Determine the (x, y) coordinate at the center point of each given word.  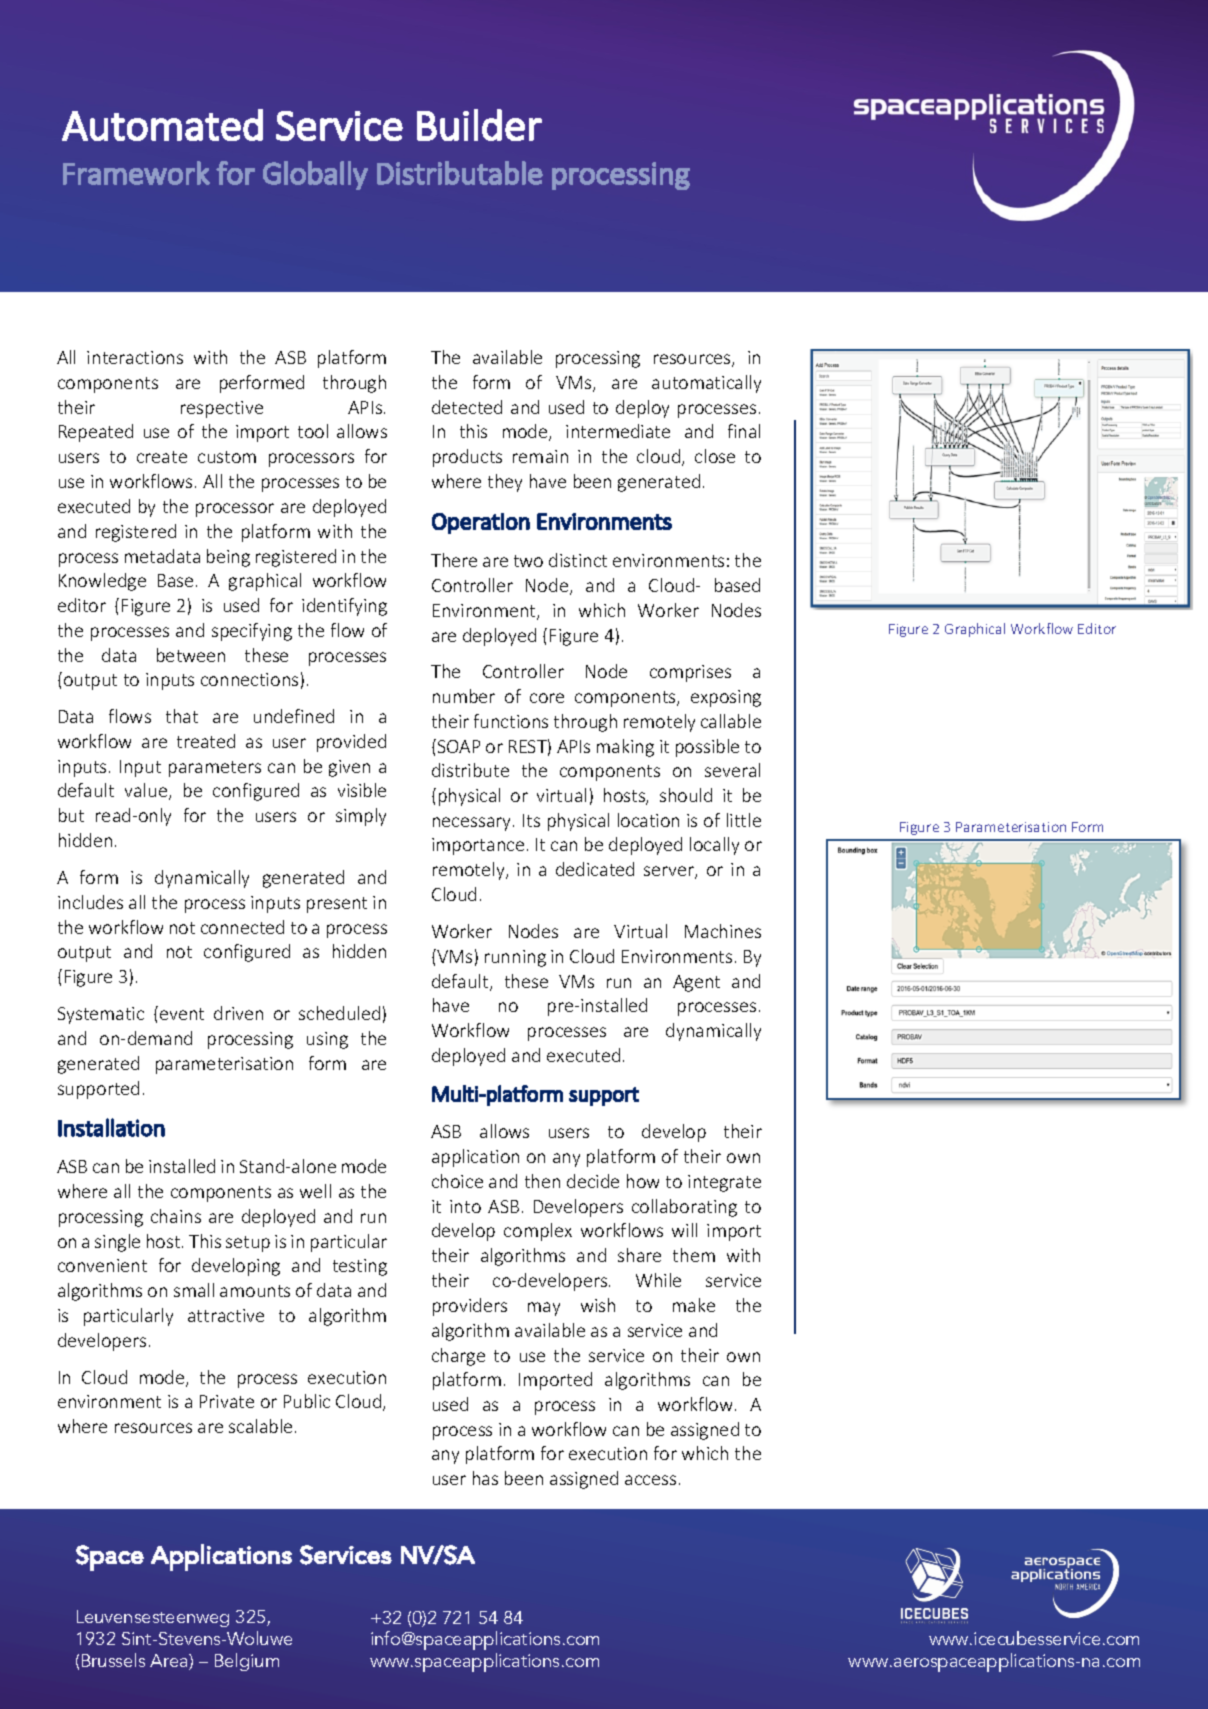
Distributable (460, 173)
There (454, 560)
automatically (706, 384)
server (670, 872)
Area (170, 1662)
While (658, 1280)
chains (176, 1216)
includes (90, 902)
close (715, 456)
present (337, 905)
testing (360, 1267)
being (228, 558)
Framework (136, 173)
